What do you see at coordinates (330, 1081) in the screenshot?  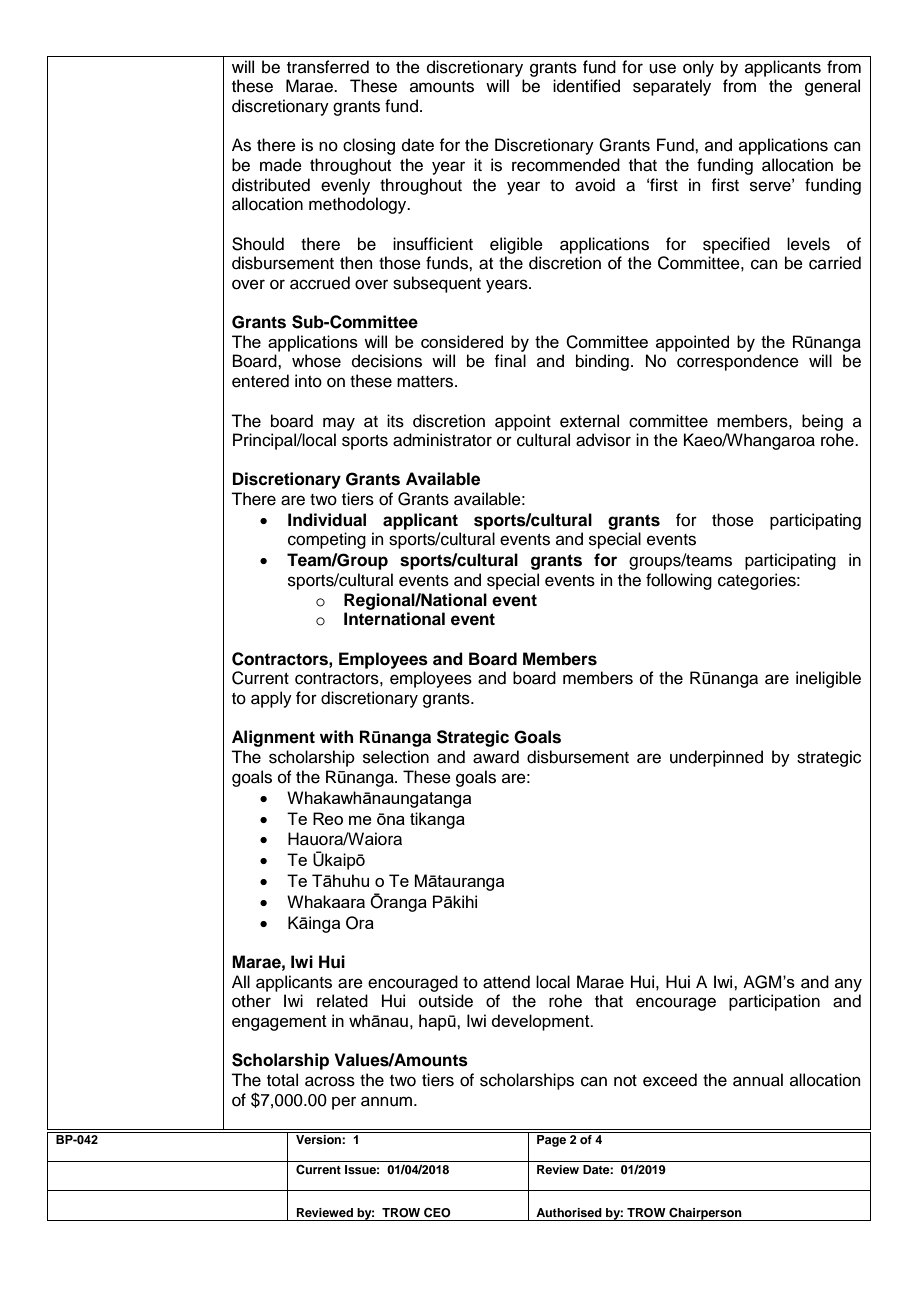 I see `across` at bounding box center [330, 1081].
